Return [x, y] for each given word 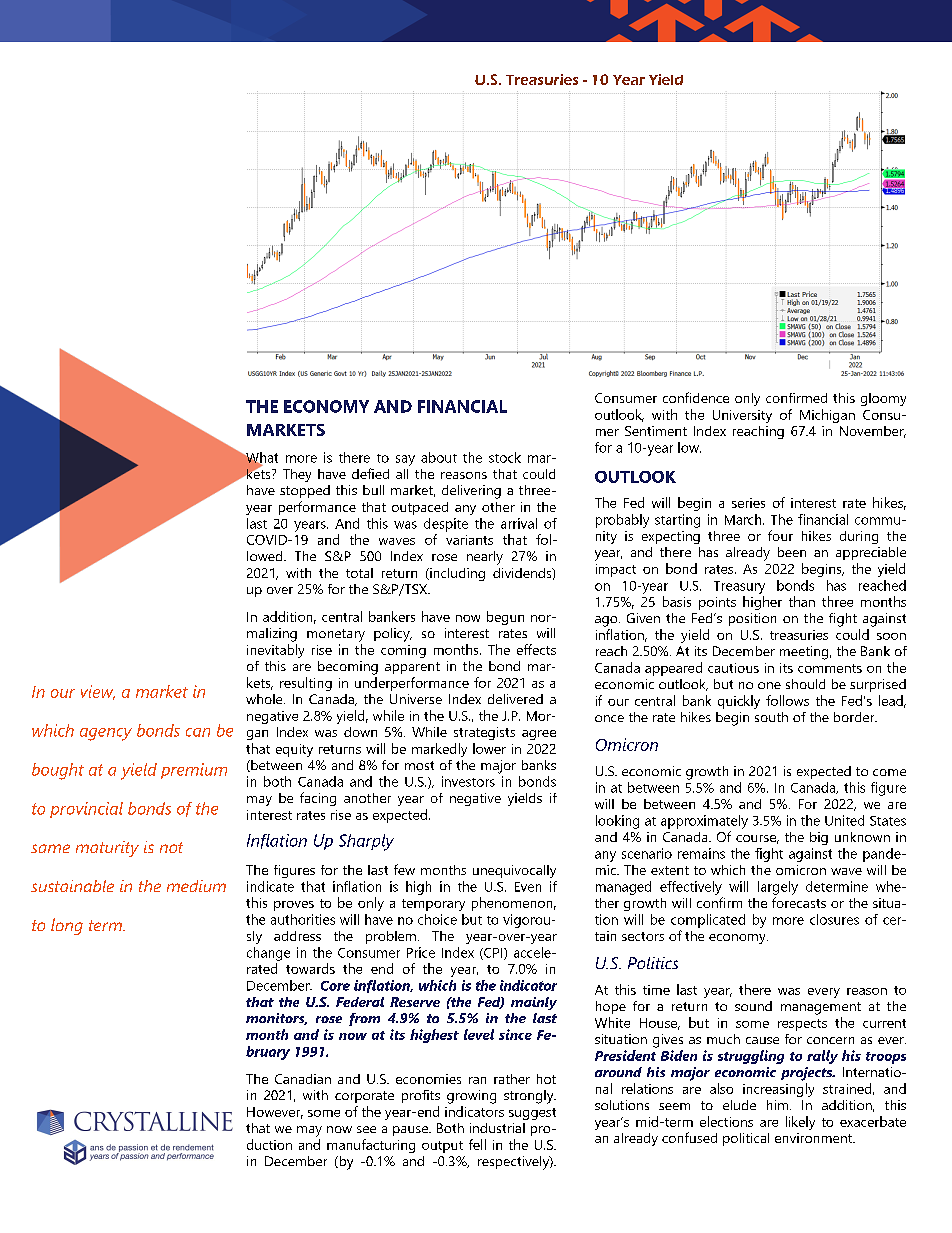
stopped [305, 491]
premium [194, 771]
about [439, 457]
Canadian [303, 1079]
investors [468, 781]
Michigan [827, 416]
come [889, 772]
